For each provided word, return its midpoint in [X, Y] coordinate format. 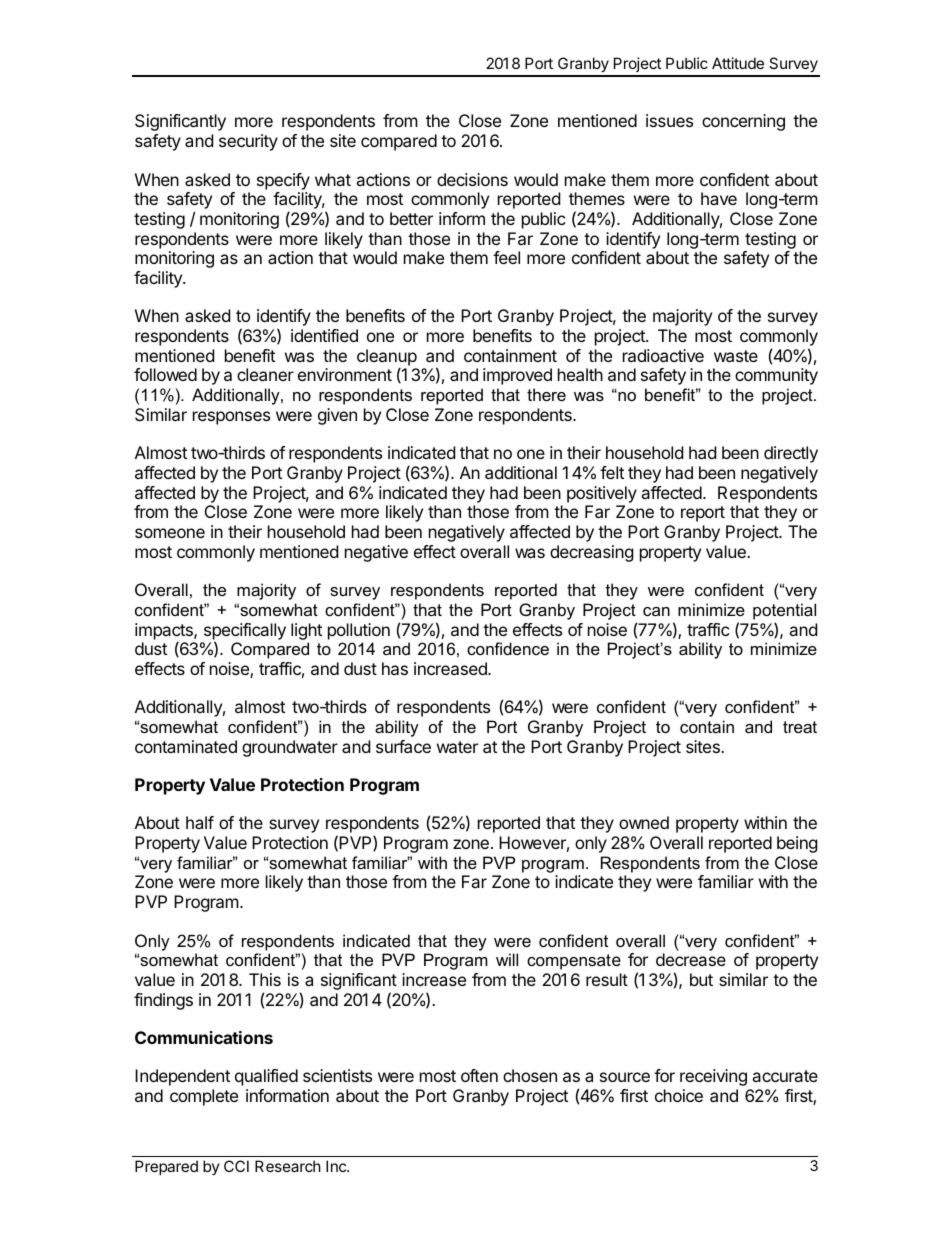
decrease [691, 959]
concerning [743, 122]
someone [170, 533]
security [248, 142]
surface [403, 746]
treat [800, 727]
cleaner [265, 374]
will [507, 959]
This [265, 979]
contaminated [186, 746]
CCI [236, 1166]
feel [506, 257]
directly [791, 454]
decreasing [592, 553]
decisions [472, 179]
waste [736, 356]
